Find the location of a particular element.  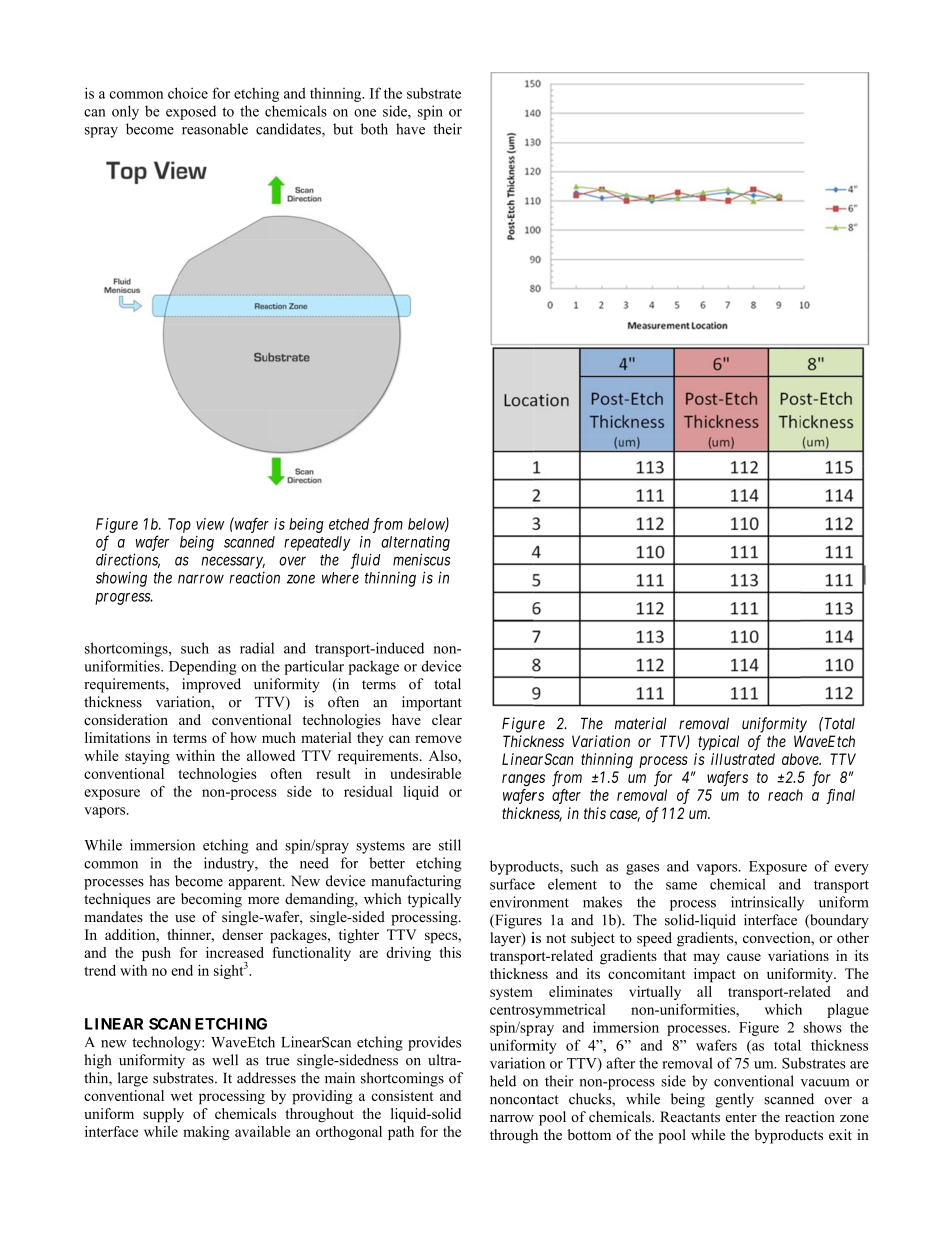

but is located at coordinates (343, 129).
